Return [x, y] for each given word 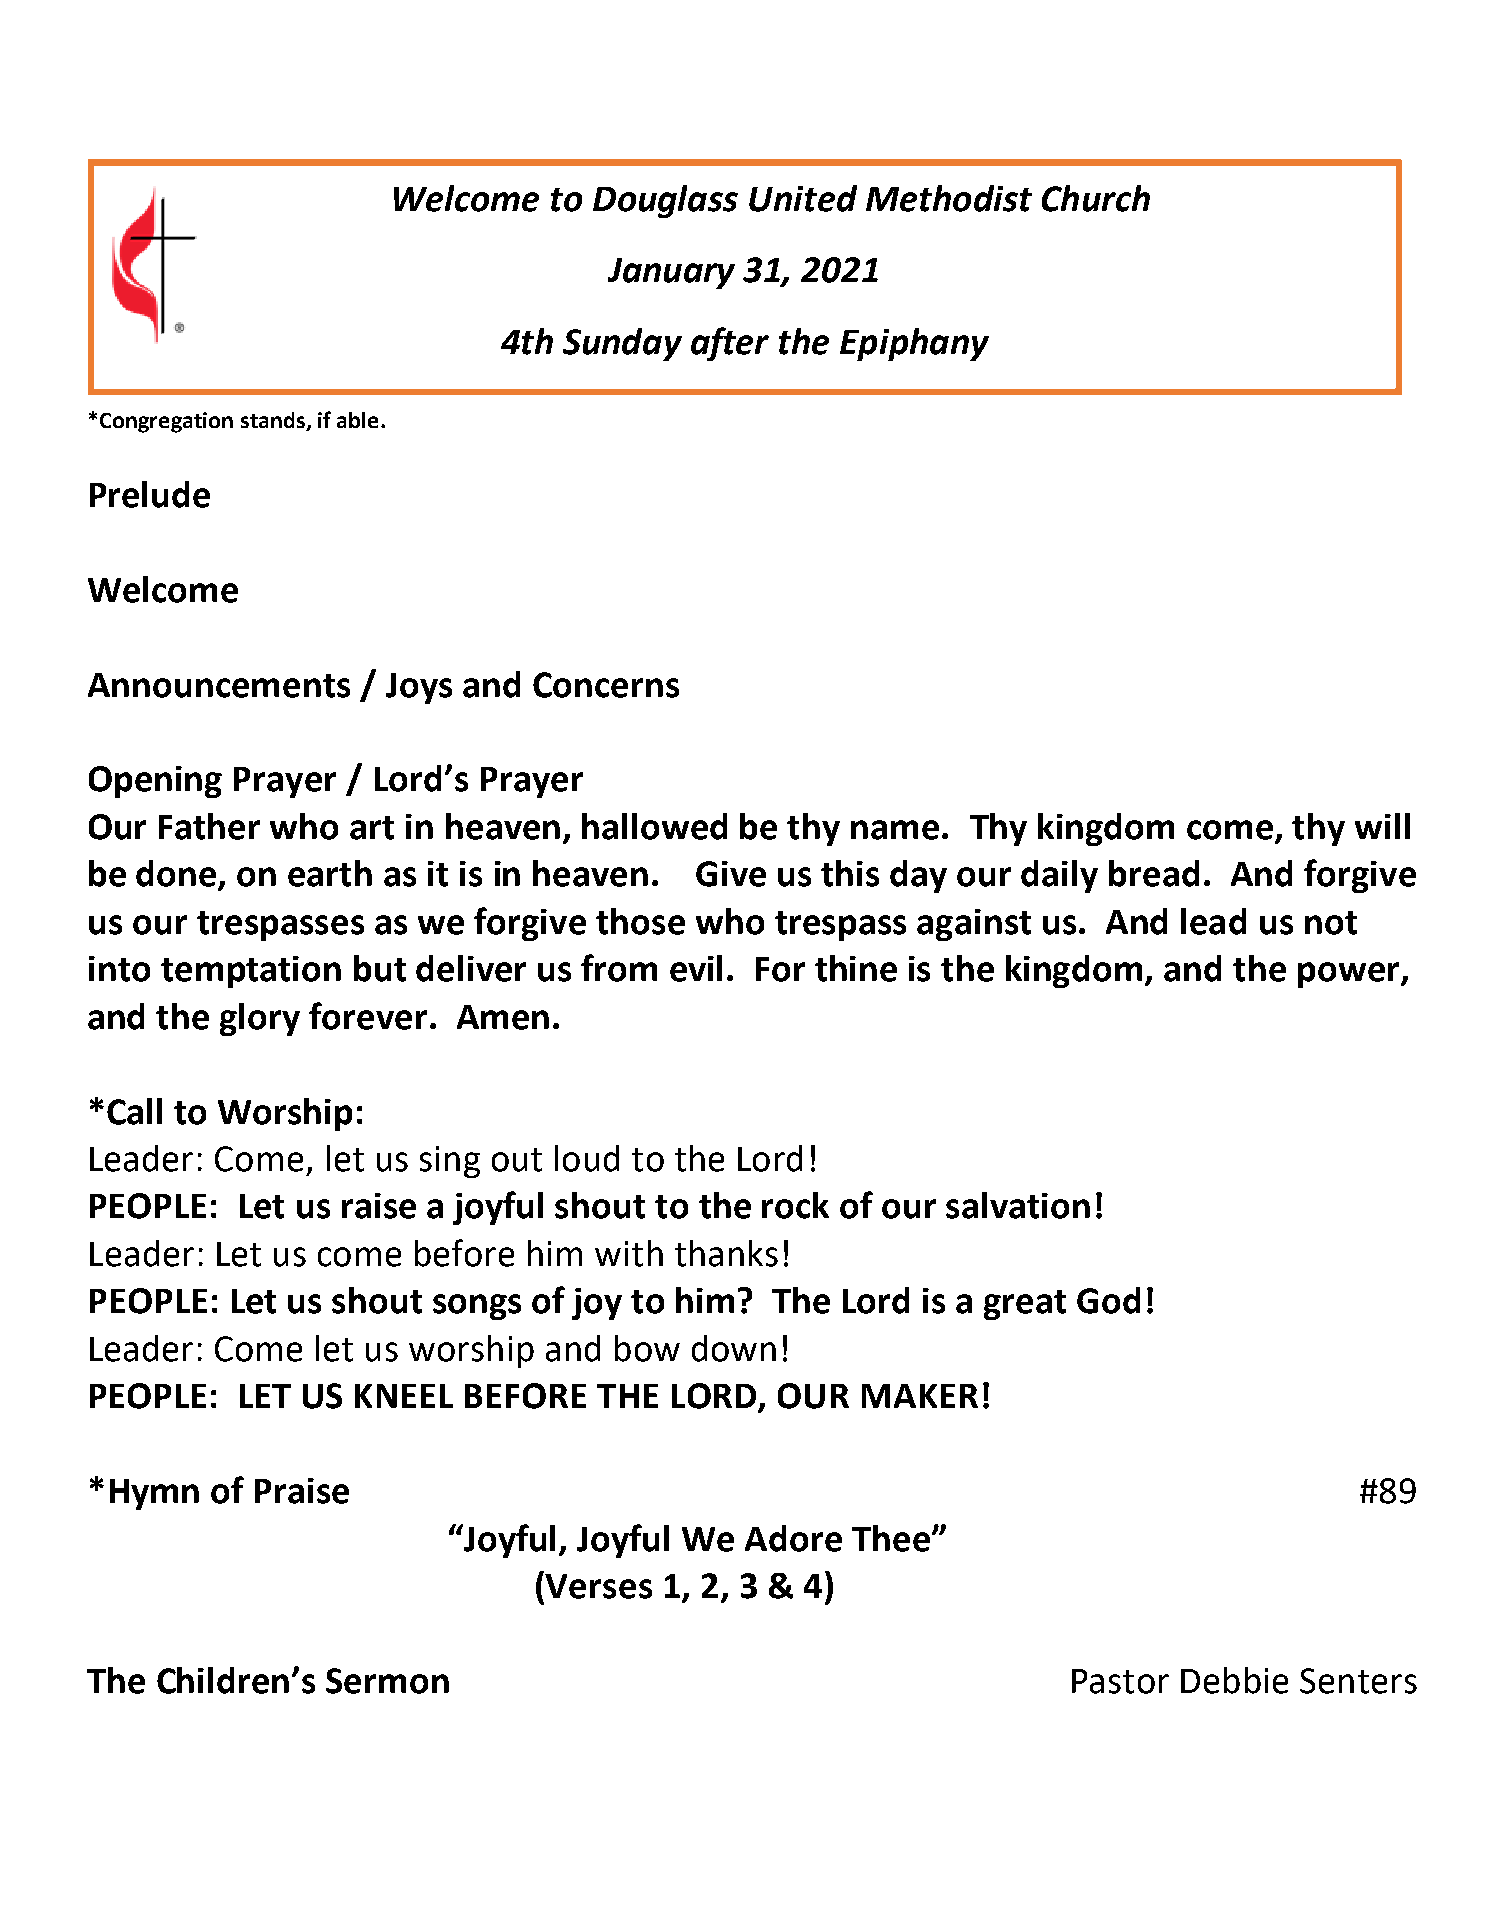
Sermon [387, 1681]
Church [1096, 198]
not [1331, 923]
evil [696, 968]
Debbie [1234, 1680]
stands [274, 421]
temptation [251, 972]
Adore [793, 1538]
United [803, 198]
